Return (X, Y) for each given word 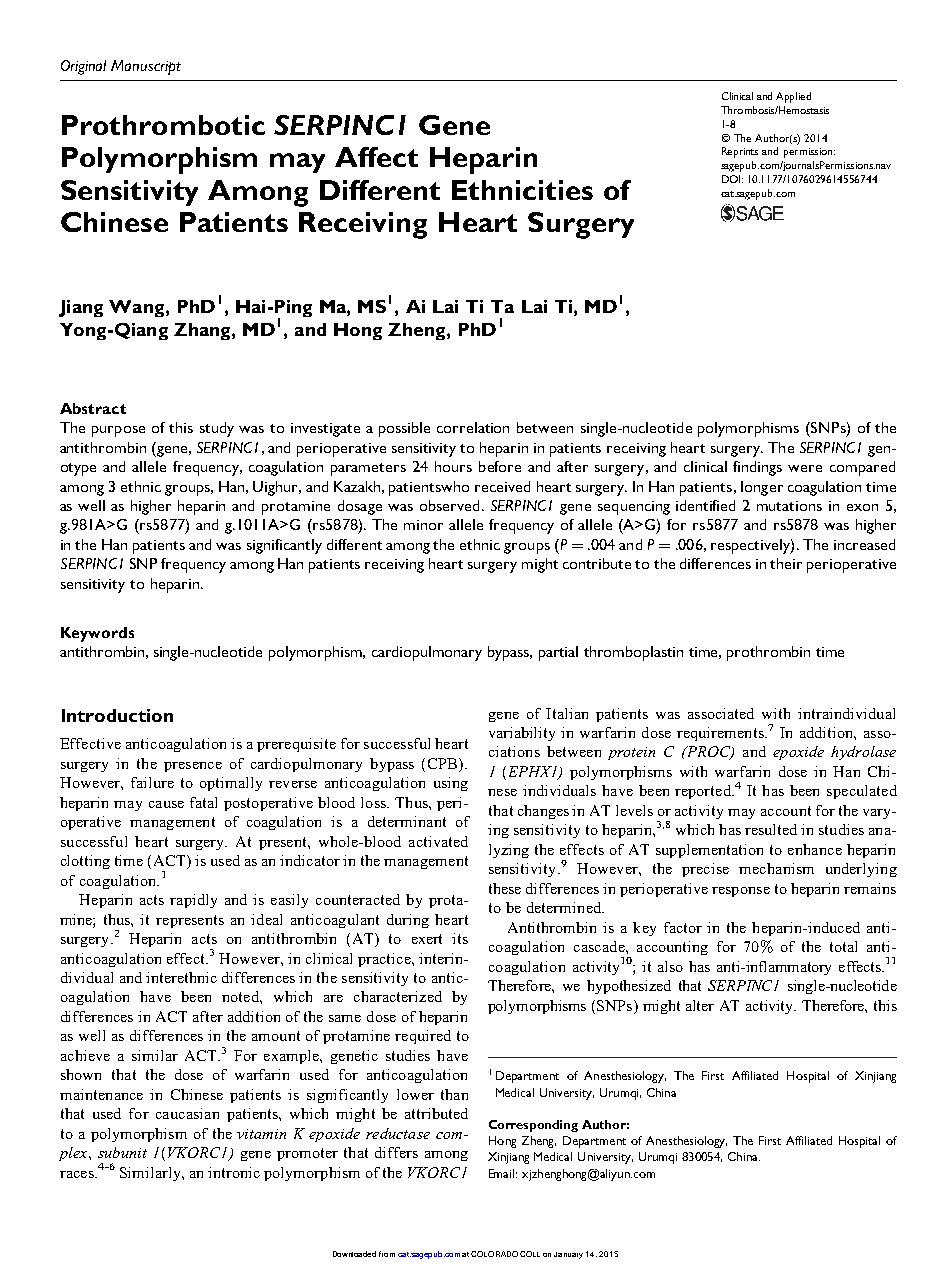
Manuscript (146, 67)
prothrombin (768, 653)
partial (558, 653)
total (843, 946)
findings (757, 468)
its (460, 938)
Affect (376, 157)
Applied (793, 97)
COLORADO (494, 1254)
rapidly (193, 901)
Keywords (97, 634)
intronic (234, 1172)
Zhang (203, 331)
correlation (473, 427)
